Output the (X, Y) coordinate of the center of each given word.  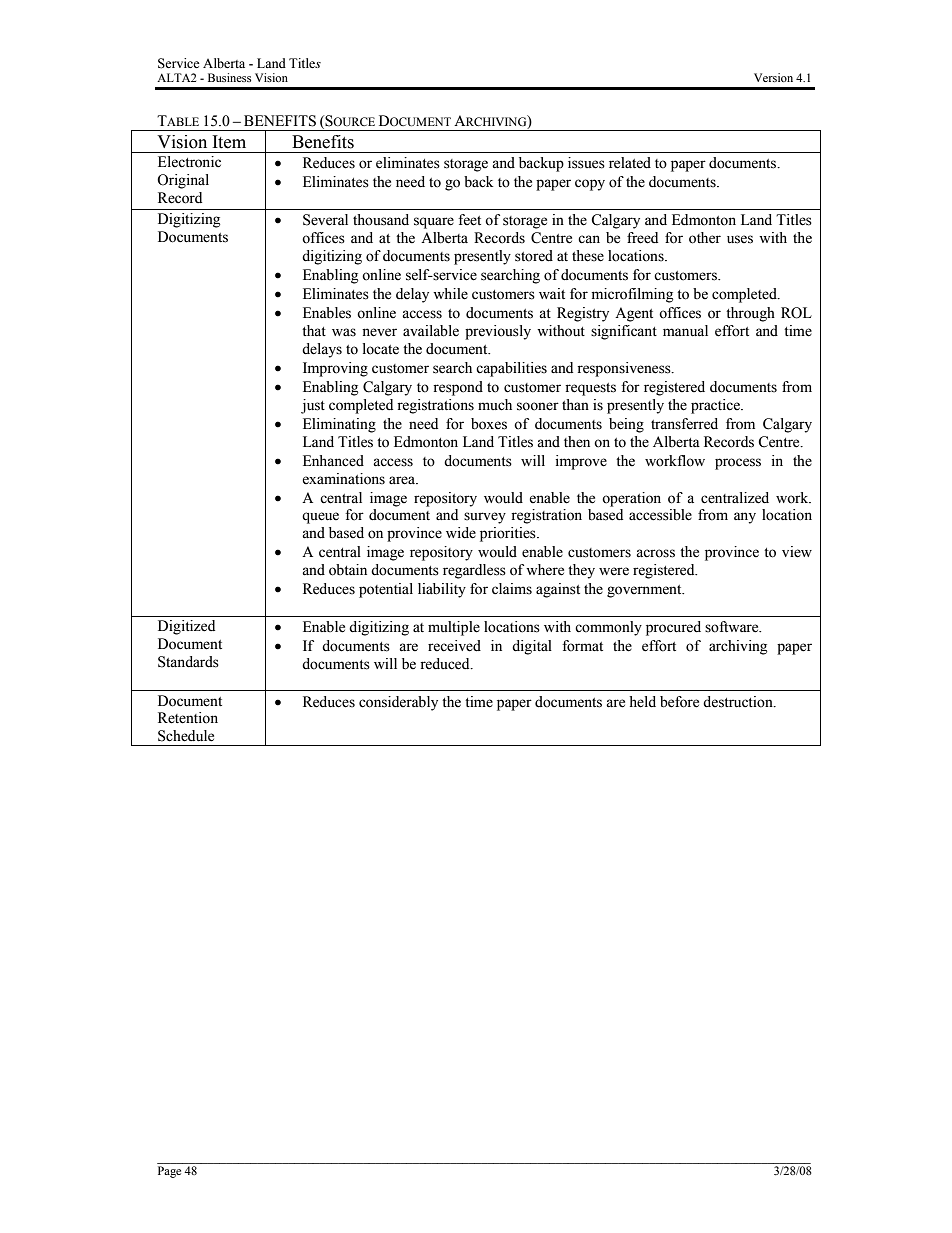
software (733, 627)
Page (169, 1172)
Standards (188, 662)
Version (773, 77)
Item (229, 142)
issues (586, 163)
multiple (454, 628)
